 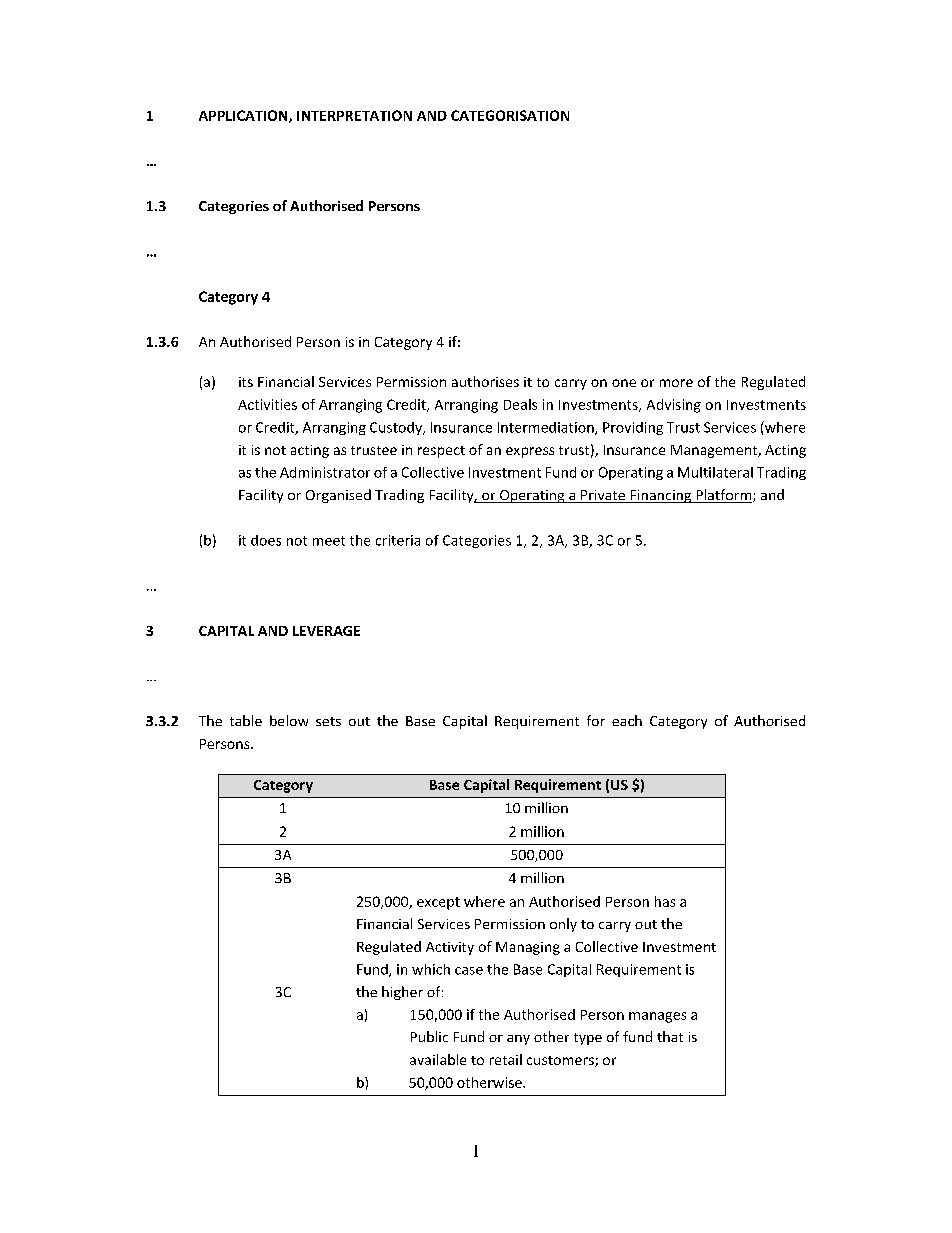 What do you see at coordinates (289, 720) in the screenshot?
I see `below` at bounding box center [289, 720].
